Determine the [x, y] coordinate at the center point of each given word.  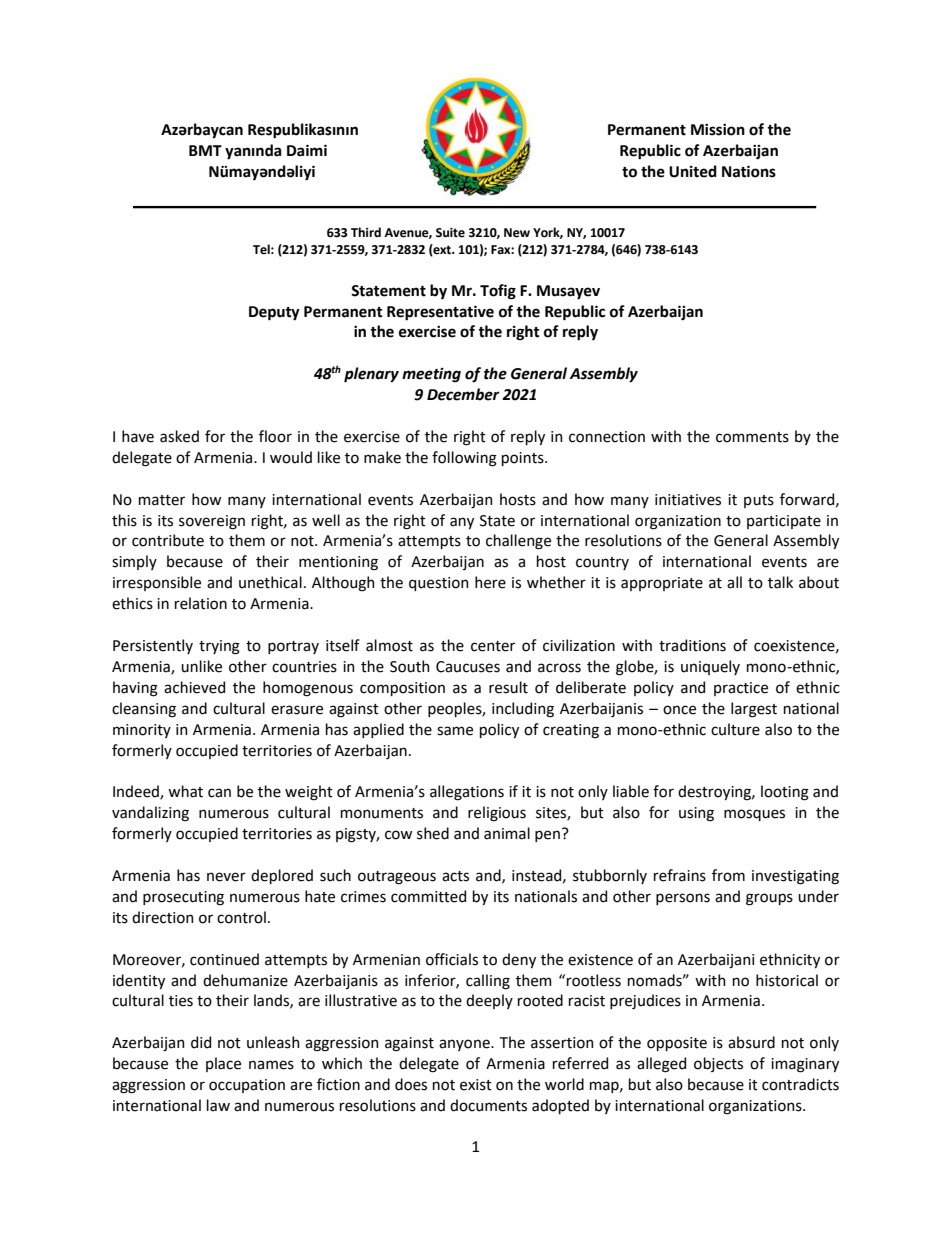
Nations [749, 171]
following [464, 459]
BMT [205, 150]
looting [785, 793]
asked [179, 436]
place [223, 1064]
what [185, 791]
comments [752, 437]
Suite [450, 233]
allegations [467, 793]
